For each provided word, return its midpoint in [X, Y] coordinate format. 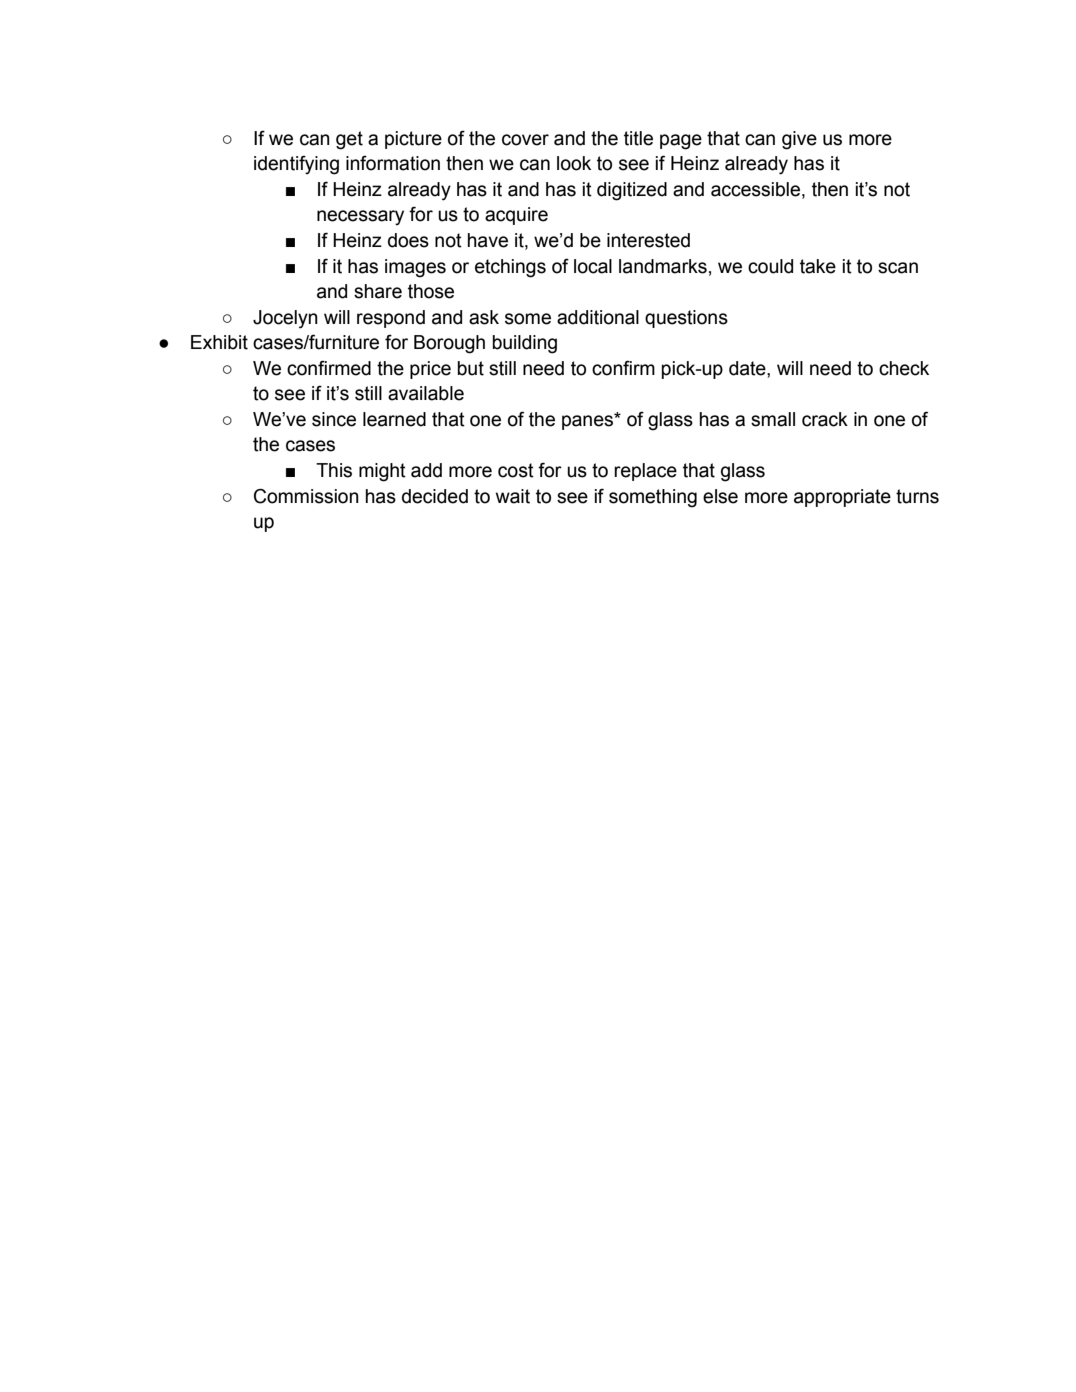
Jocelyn [285, 319]
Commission [306, 496]
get [349, 140]
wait [513, 496]
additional [598, 317]
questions [686, 319]
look [574, 163]
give [799, 140]
